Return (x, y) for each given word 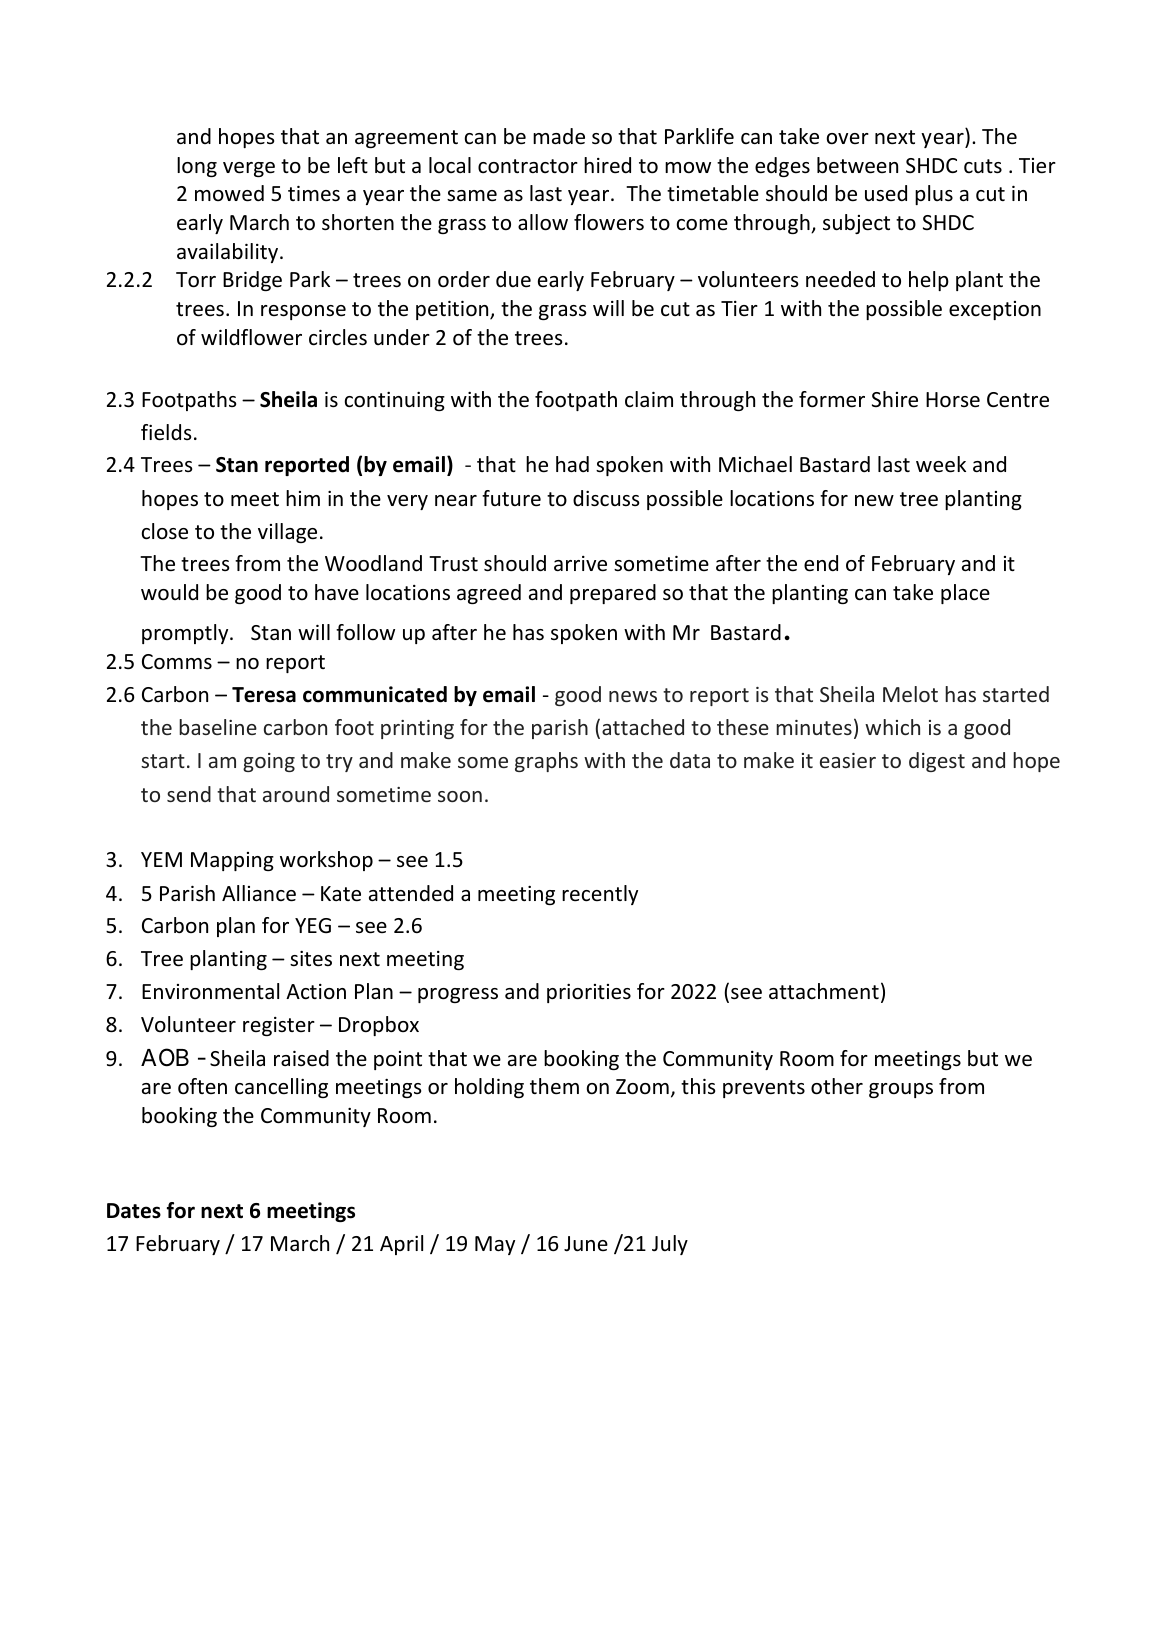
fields (166, 432)
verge (249, 169)
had (572, 464)
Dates (134, 1211)
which (892, 727)
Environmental (210, 991)
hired (607, 165)
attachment (824, 991)
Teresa (264, 695)
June (586, 1244)
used (886, 193)
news (633, 696)
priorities (589, 993)
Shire (895, 399)
